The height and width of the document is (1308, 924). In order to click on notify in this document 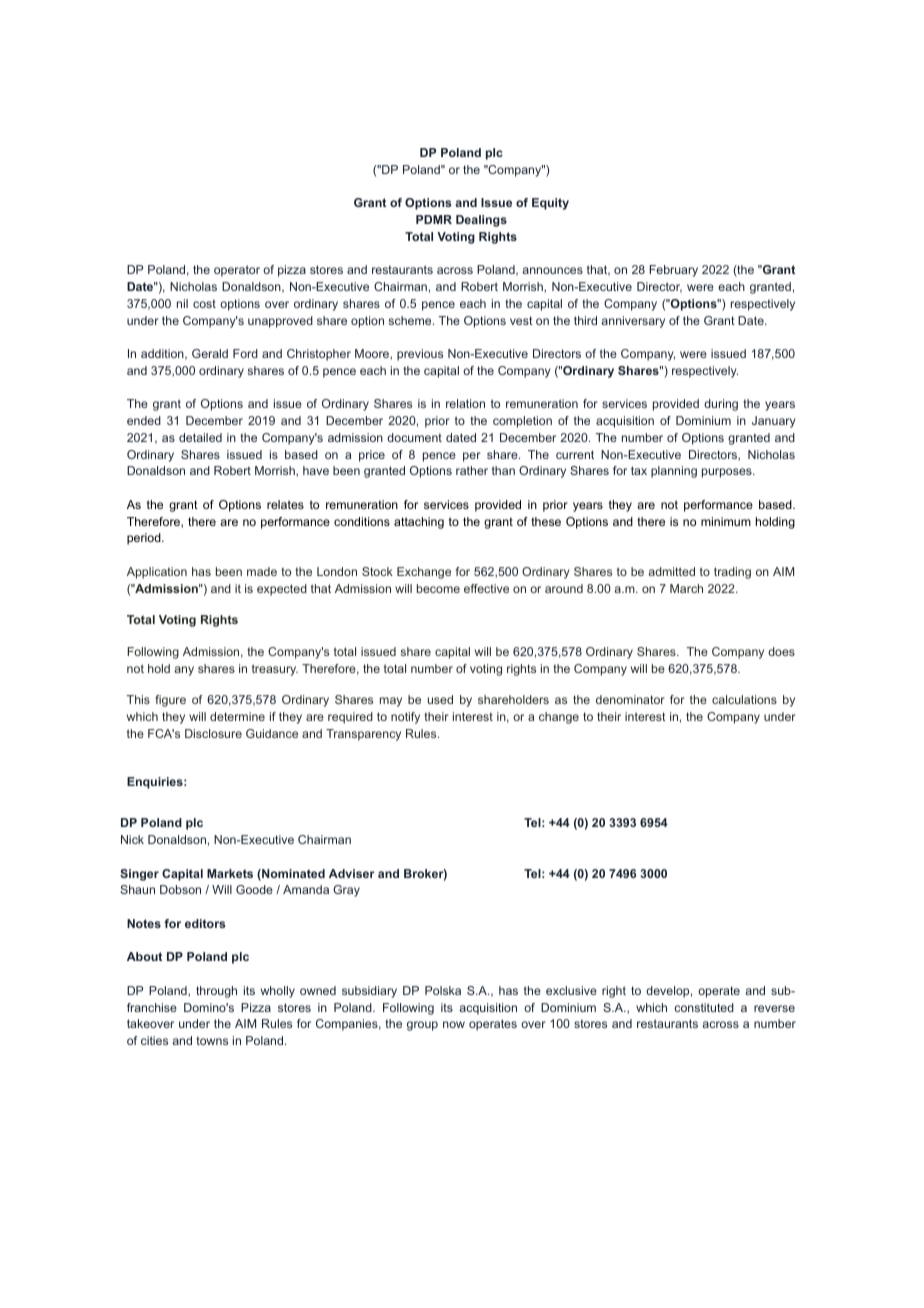, I will do `click(405, 718)`.
